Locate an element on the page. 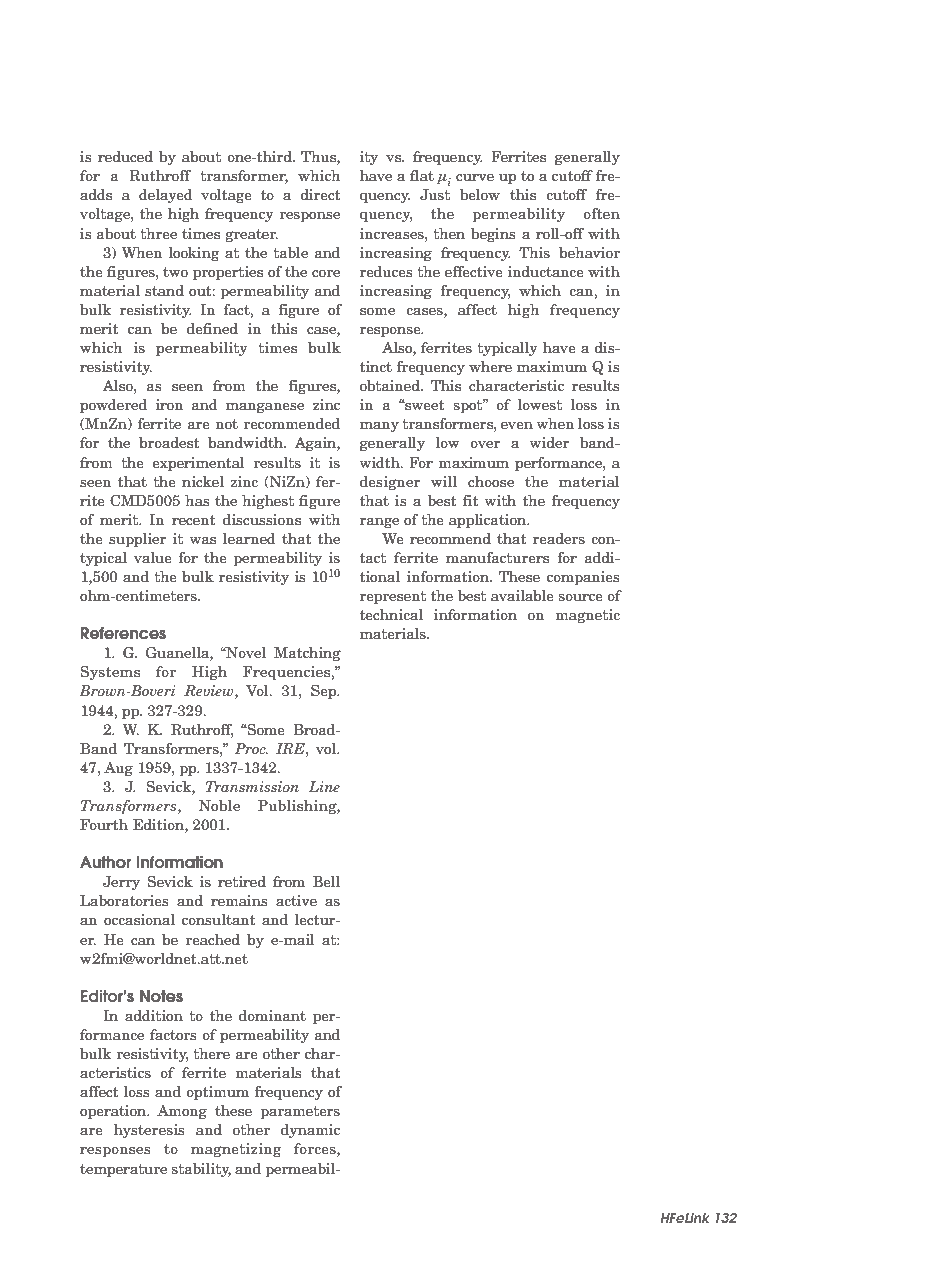  magnetic is located at coordinates (587, 616).
